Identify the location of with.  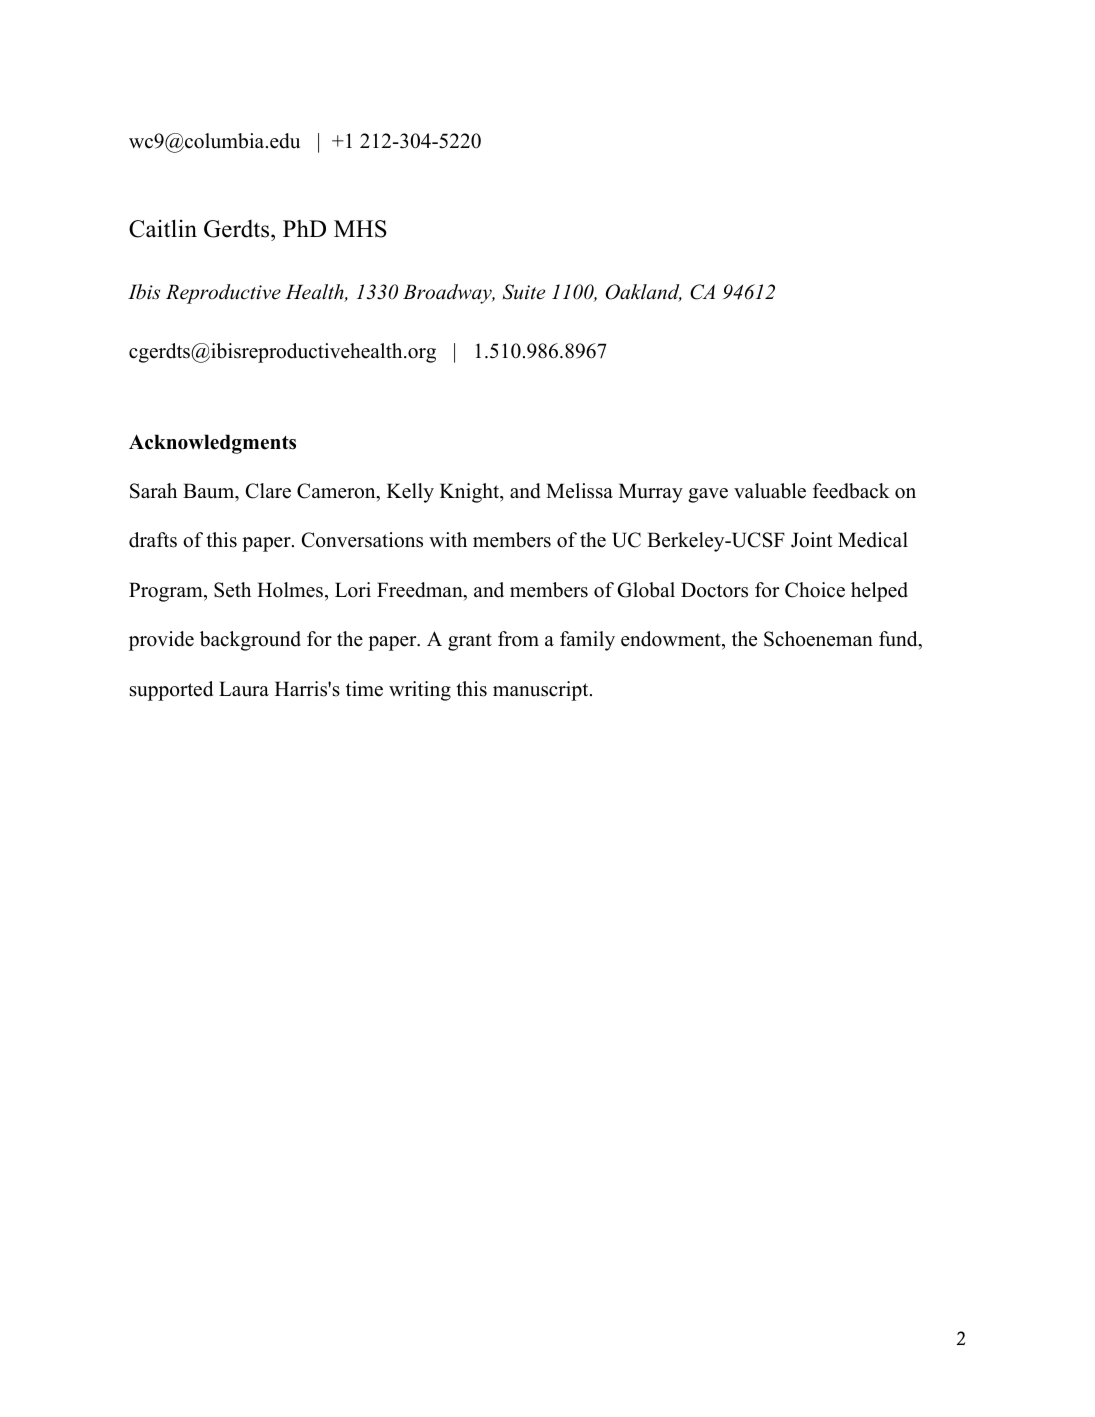
(448, 539).
